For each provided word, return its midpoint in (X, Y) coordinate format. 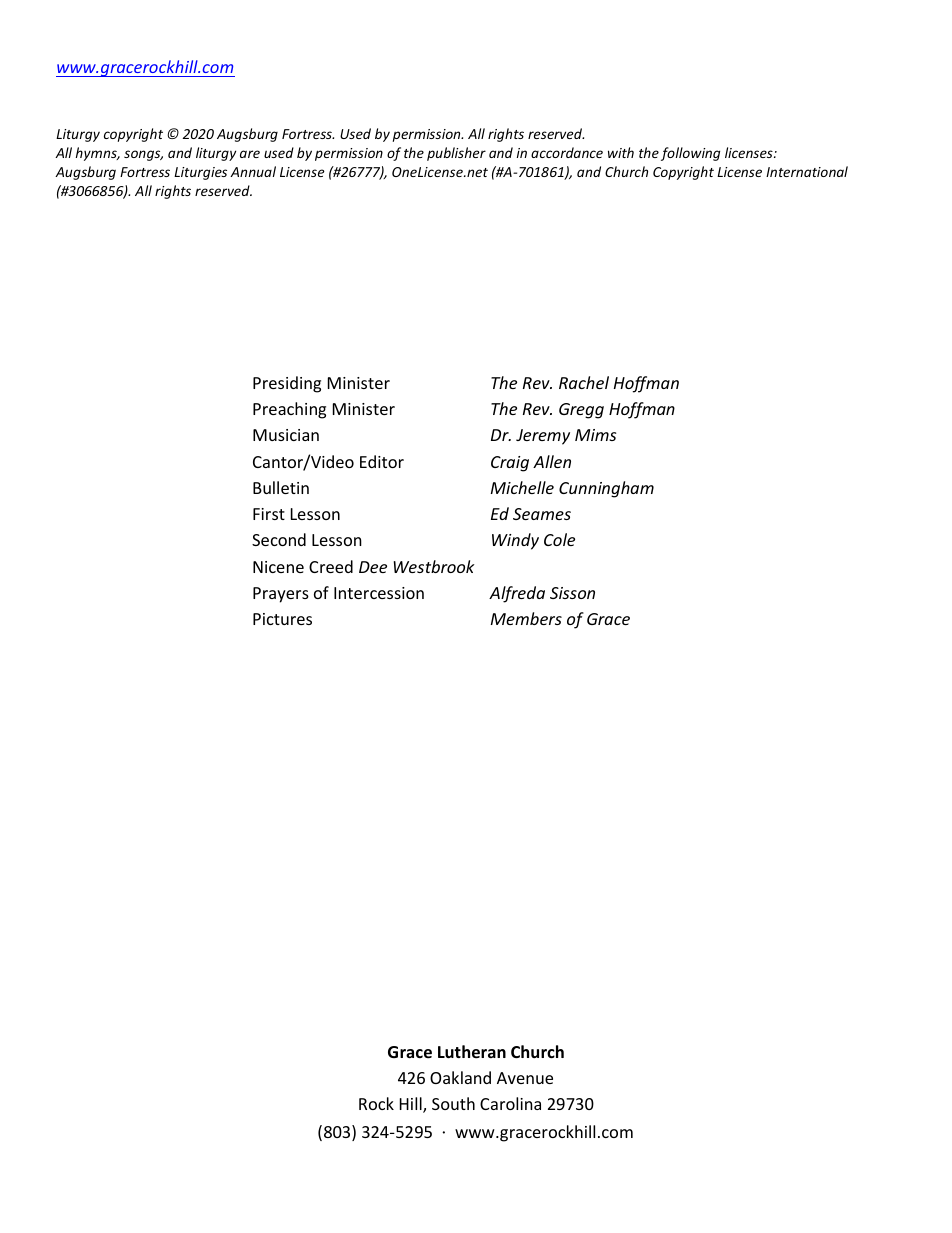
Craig (510, 464)
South (453, 1103)
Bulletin (281, 487)
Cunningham (606, 489)
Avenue (525, 1078)
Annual (253, 171)
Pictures (282, 619)
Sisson (572, 593)
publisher (456, 154)
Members (526, 618)
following (690, 154)
